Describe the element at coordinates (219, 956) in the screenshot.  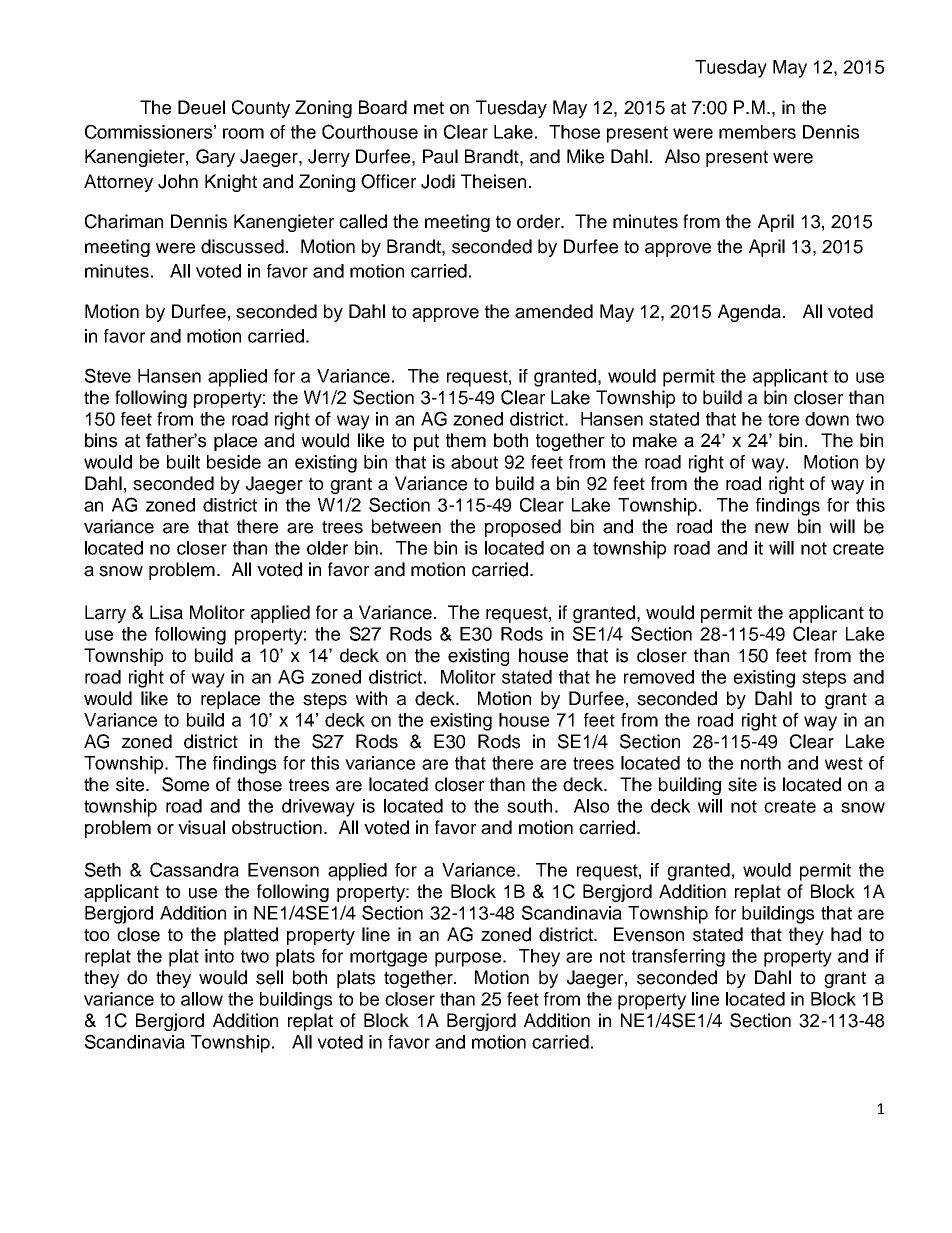
I see `into` at that location.
